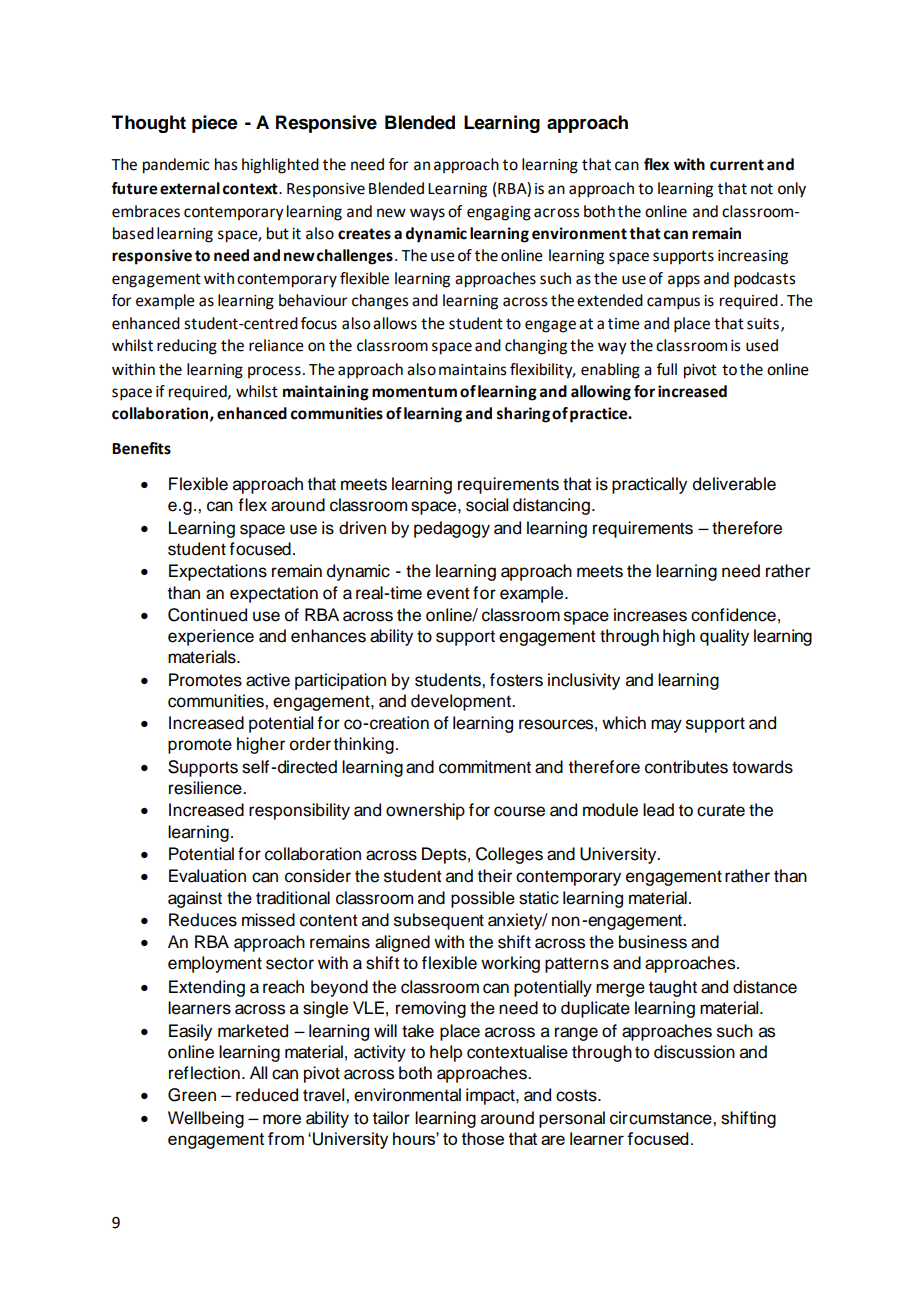 This image has width=924, height=1308. What do you see at coordinates (737, 165) in the image?
I see `current` at bounding box center [737, 165].
